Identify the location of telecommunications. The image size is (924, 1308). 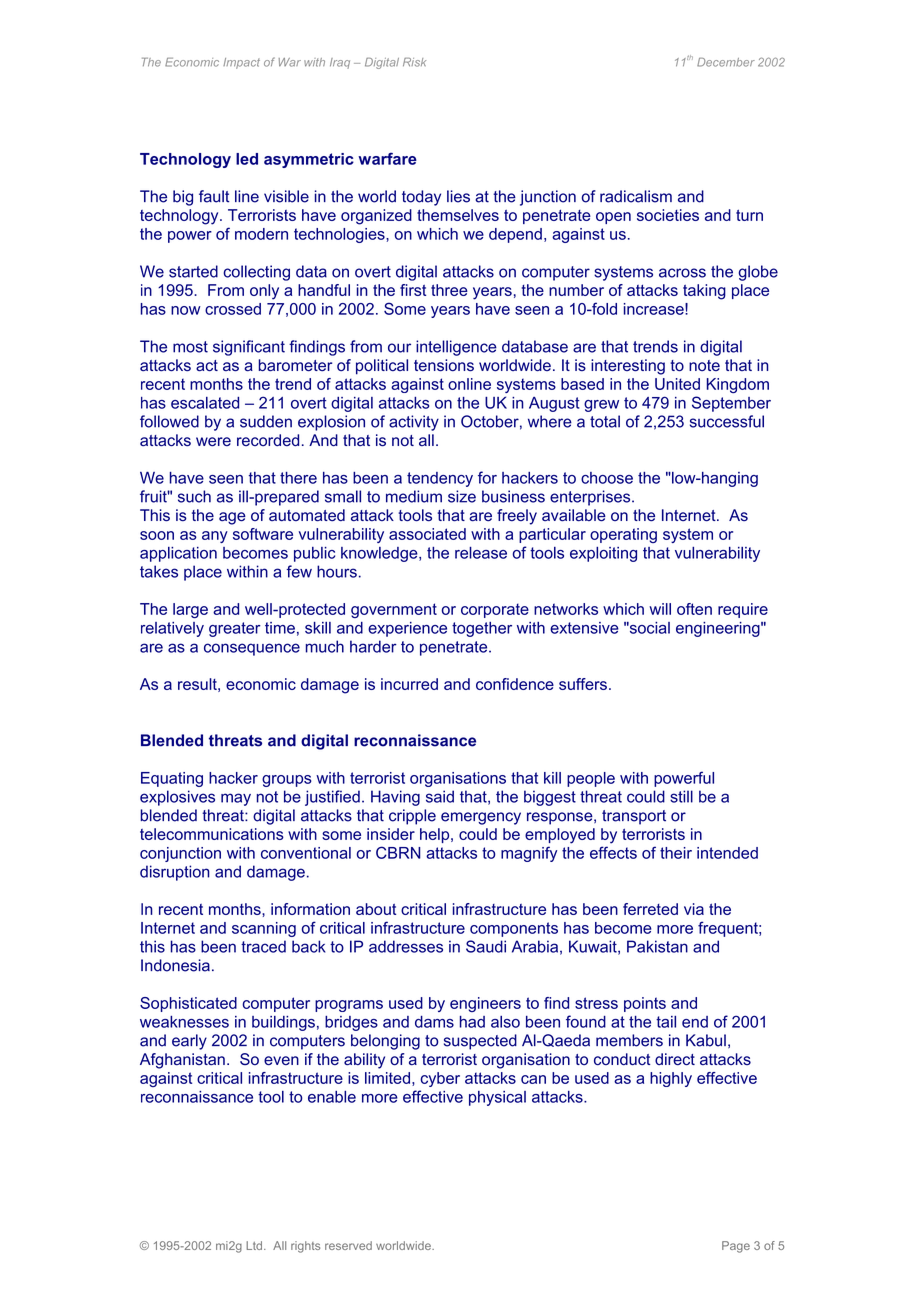
(212, 834).
